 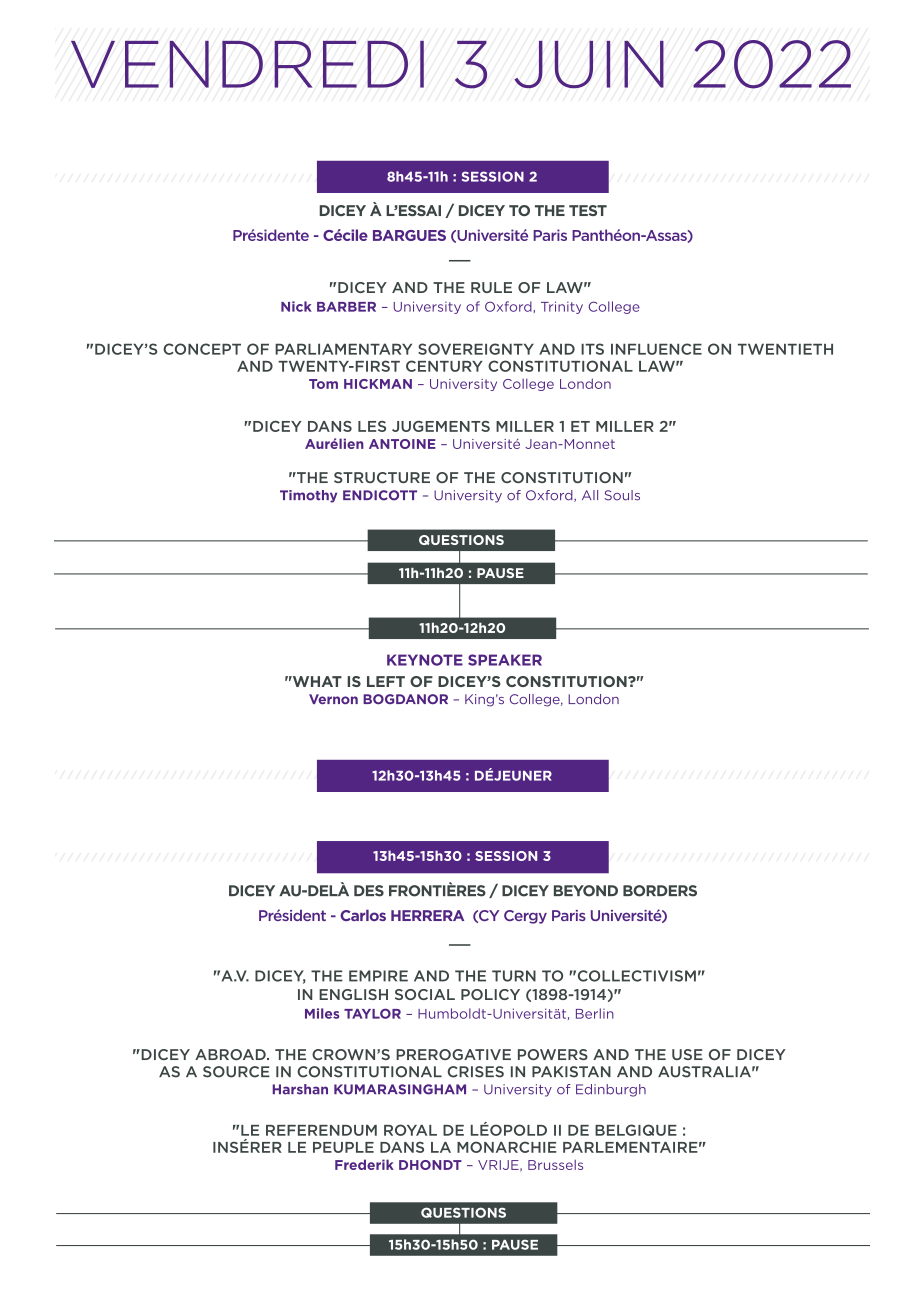 I want to click on RULE, so click(x=491, y=287).
